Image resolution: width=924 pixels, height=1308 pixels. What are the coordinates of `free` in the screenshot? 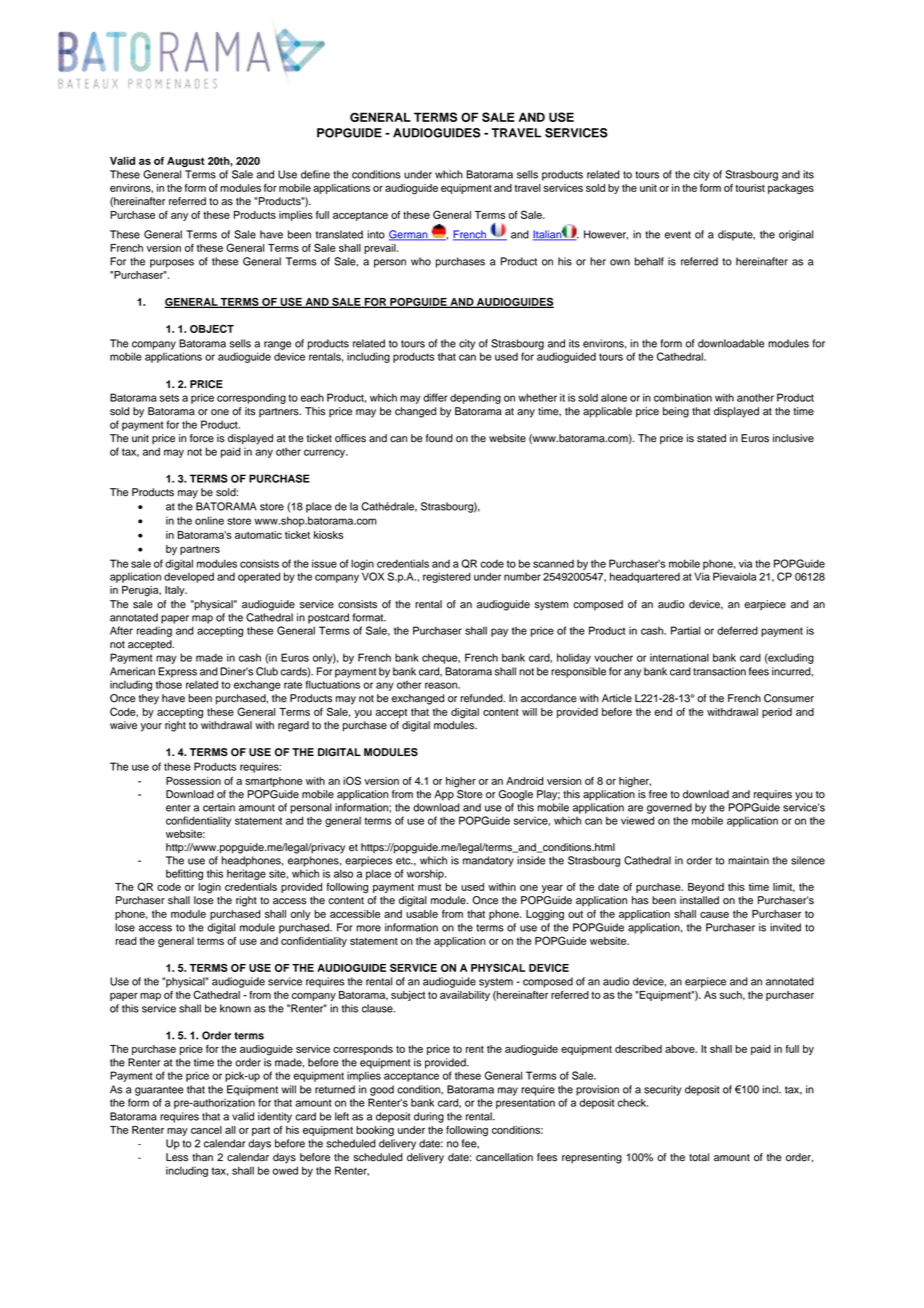 It's located at (658, 794).
